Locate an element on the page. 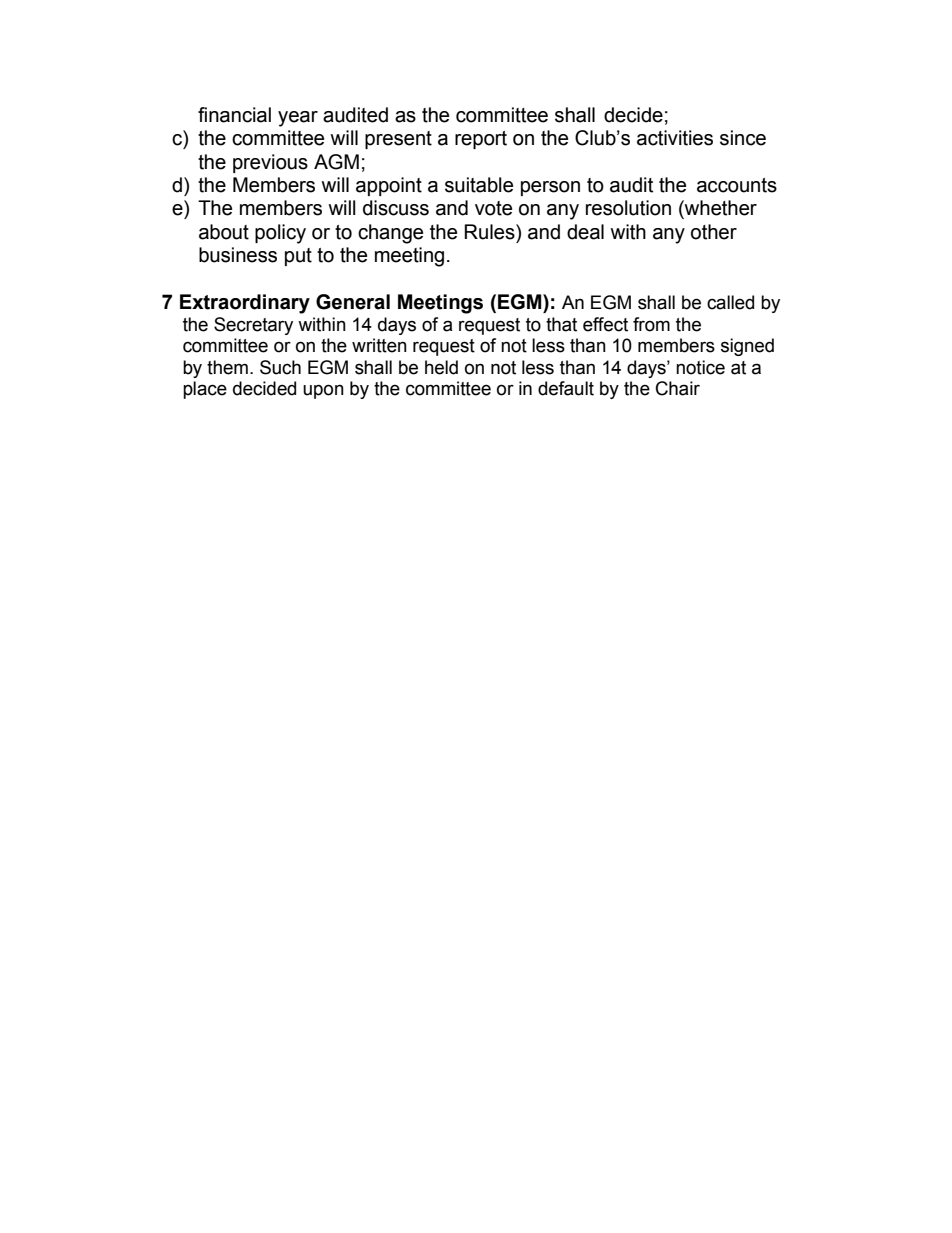 This page has width=952, height=1233. year is located at coordinates (298, 119).
